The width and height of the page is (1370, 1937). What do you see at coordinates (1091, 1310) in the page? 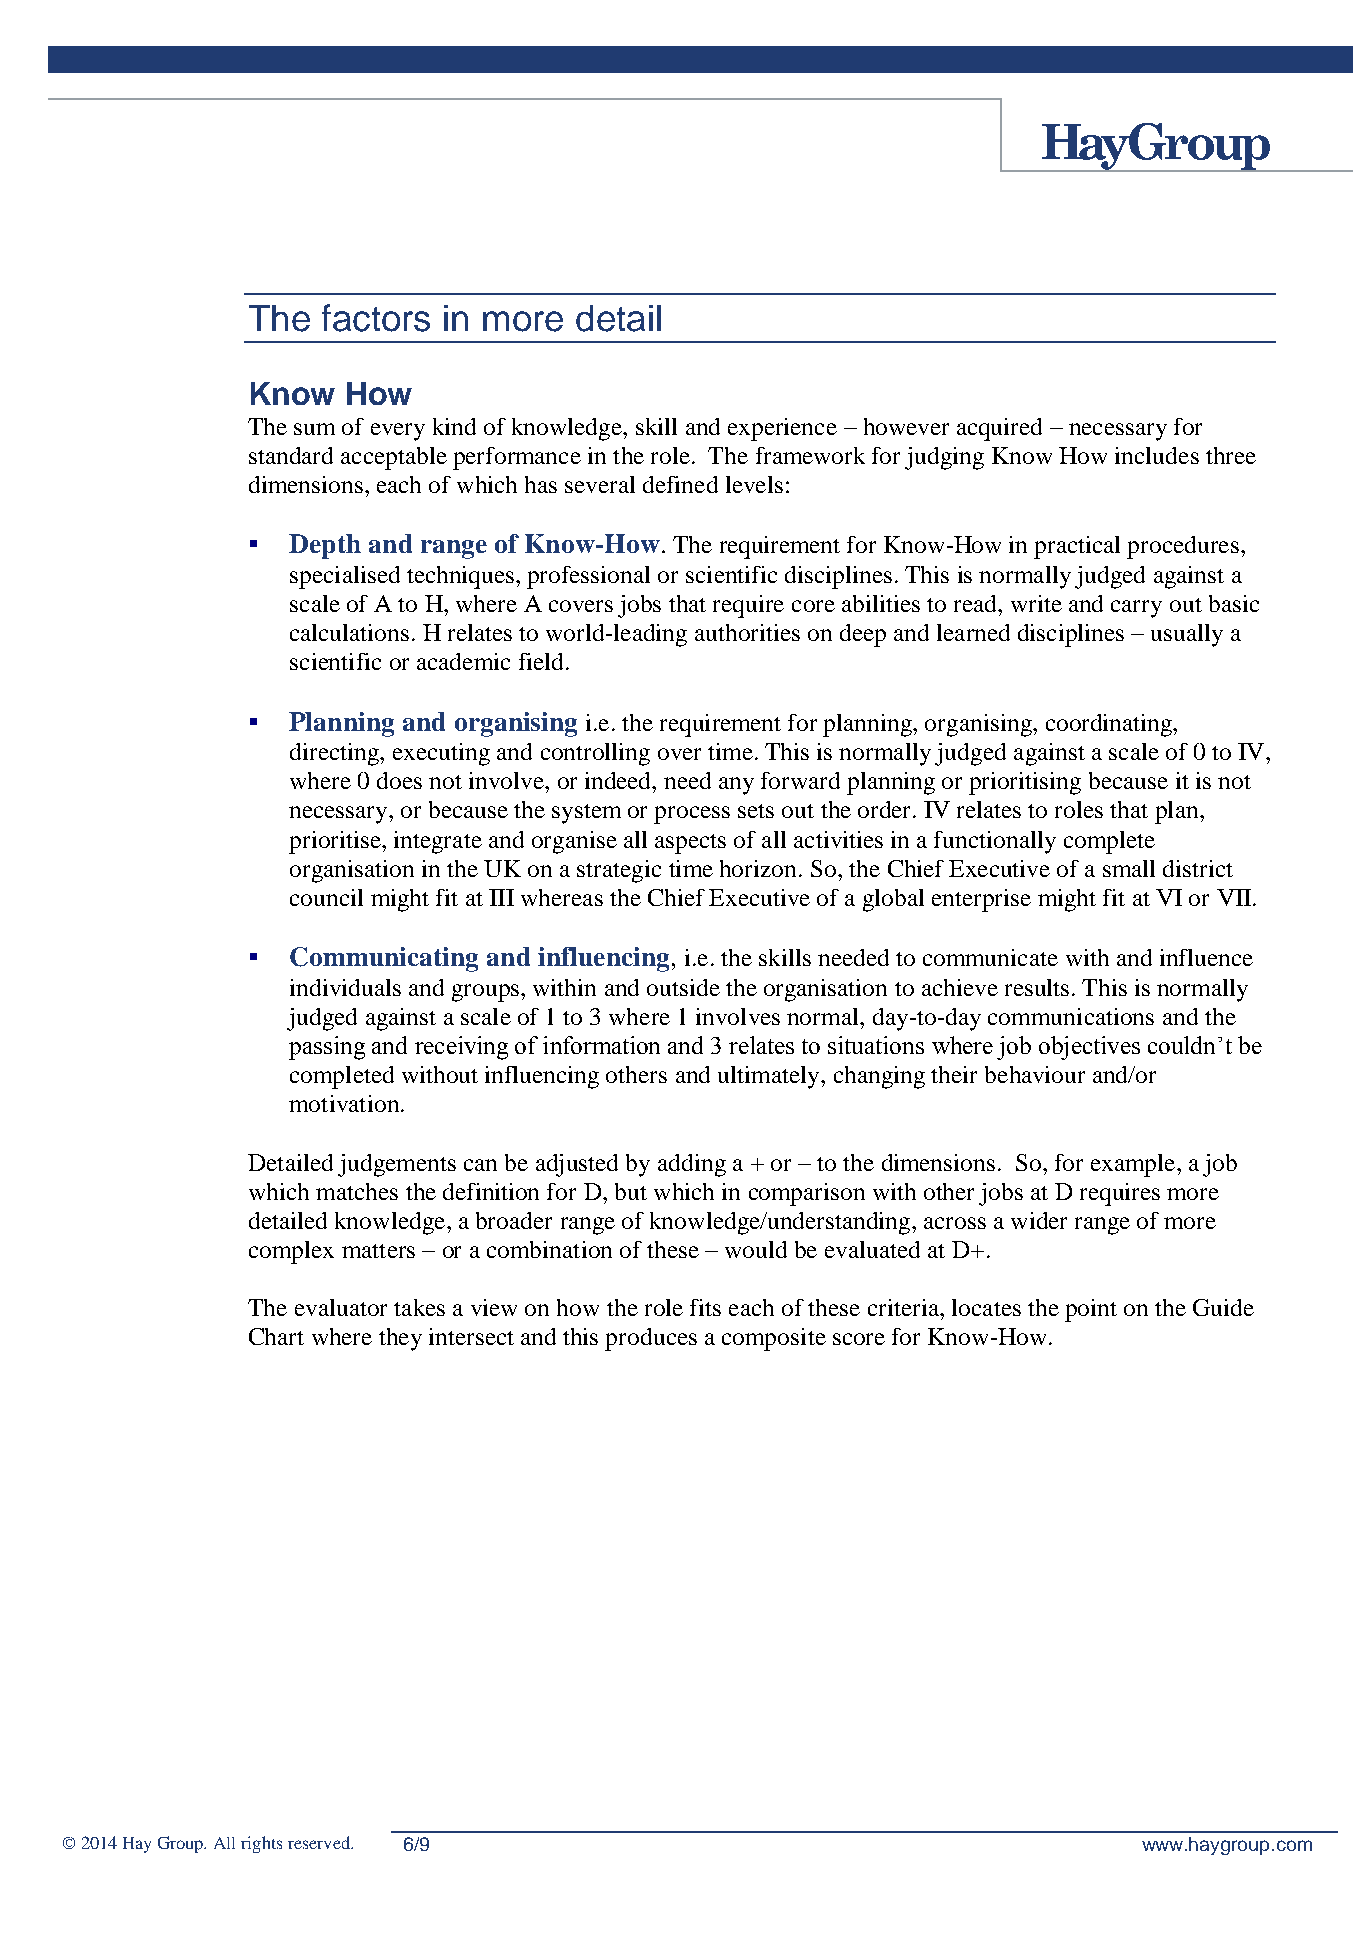
I see `point` at bounding box center [1091, 1310].
